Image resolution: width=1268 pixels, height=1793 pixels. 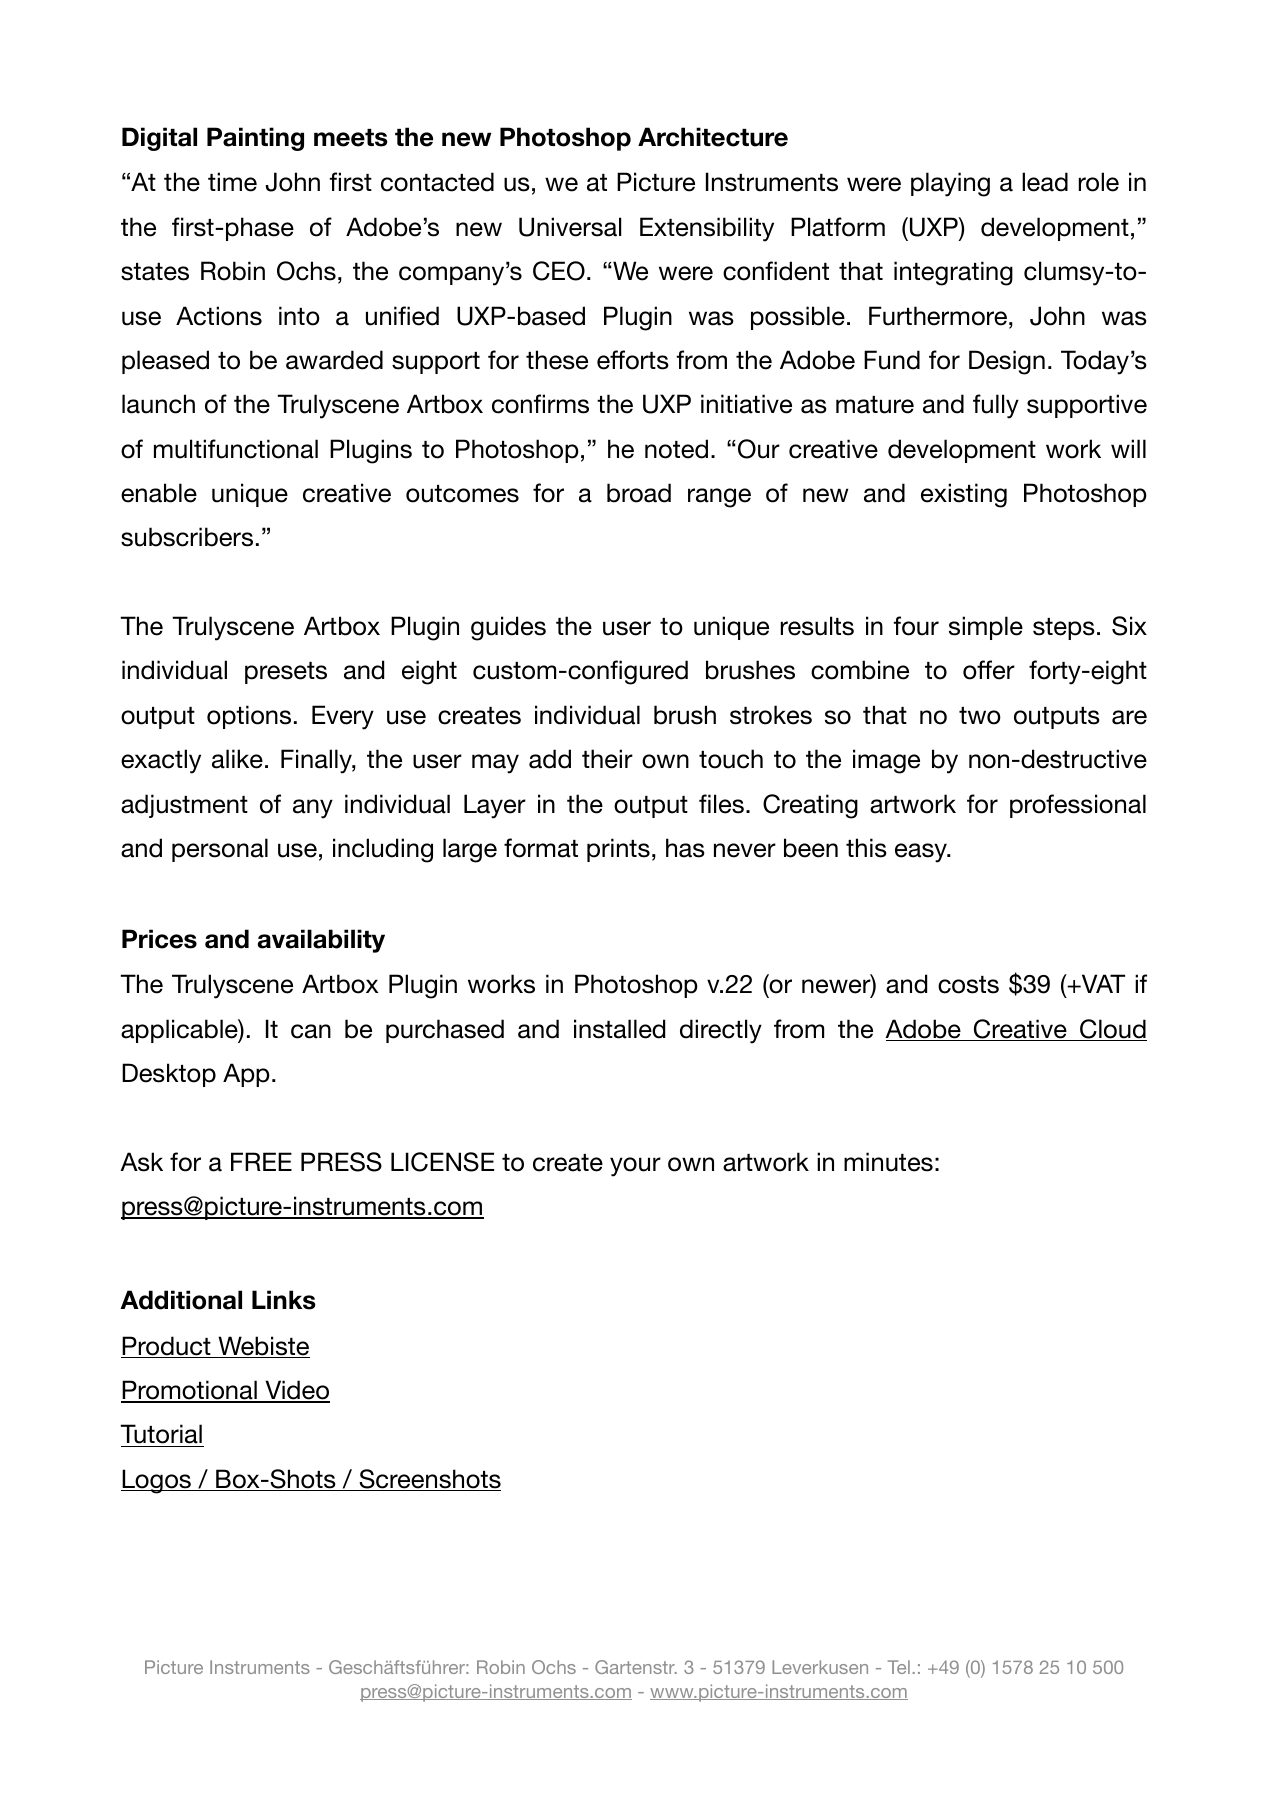 I want to click on Tel, so click(x=899, y=1667).
